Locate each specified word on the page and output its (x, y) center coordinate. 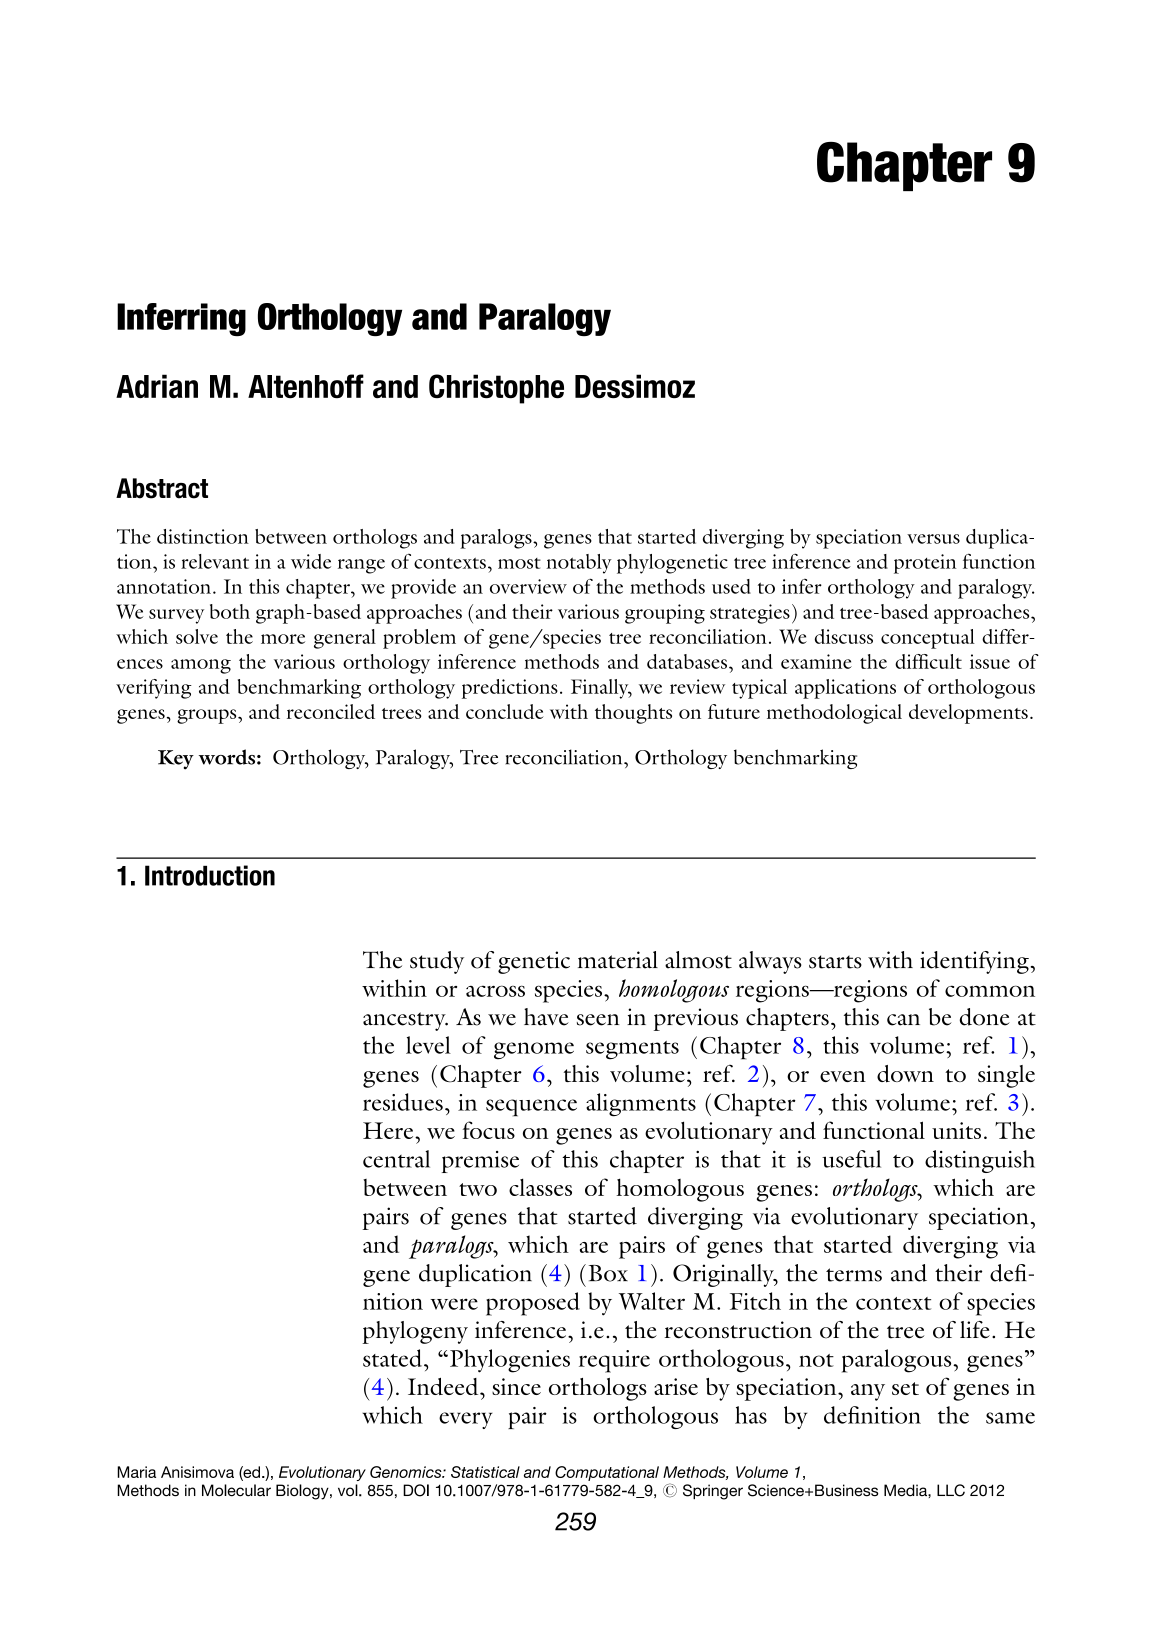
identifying (974, 962)
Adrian (157, 386)
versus (933, 539)
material (618, 960)
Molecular (236, 1490)
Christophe (496, 389)
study (437, 962)
